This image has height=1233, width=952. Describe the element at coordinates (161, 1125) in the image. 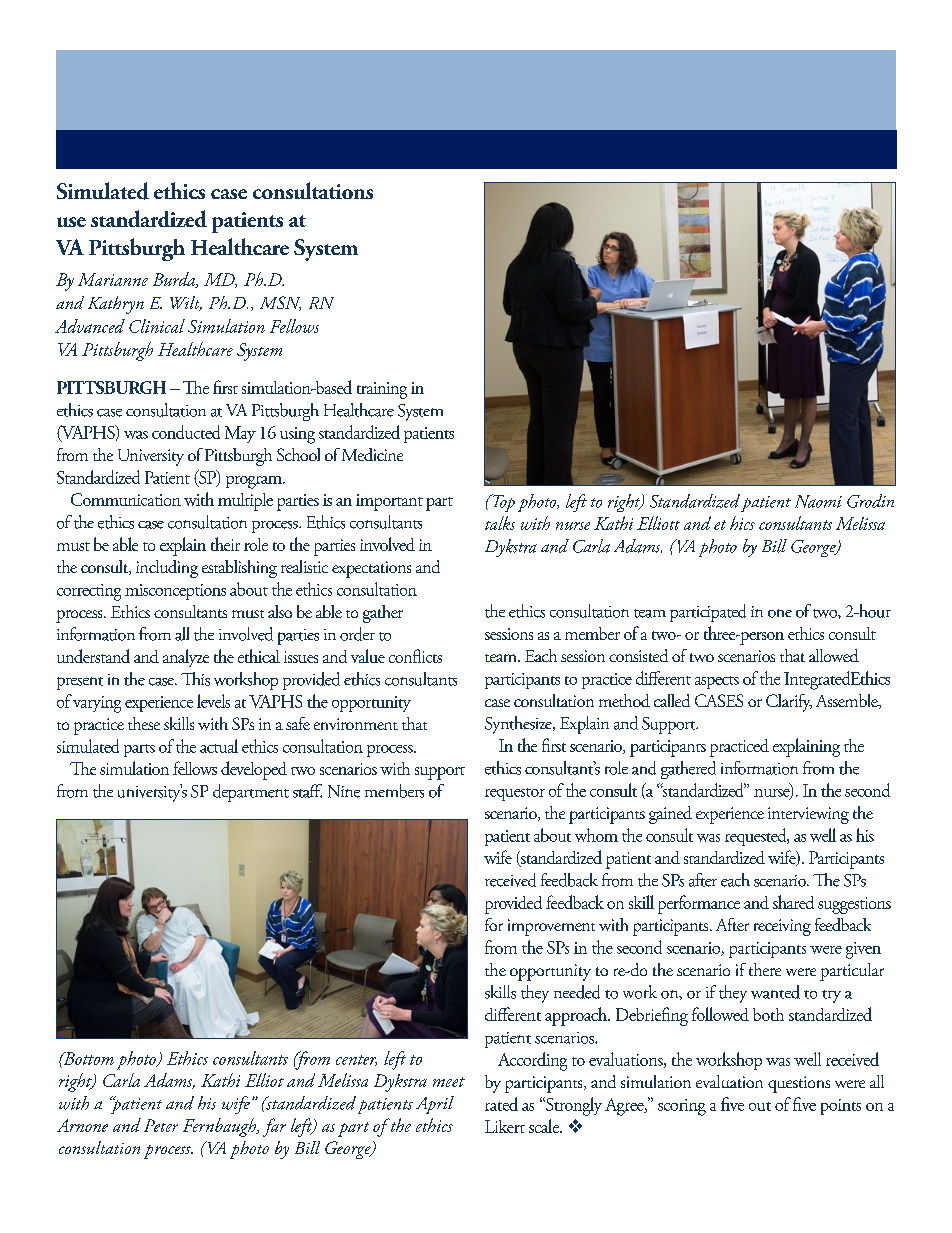

I see `Peter` at that location.
